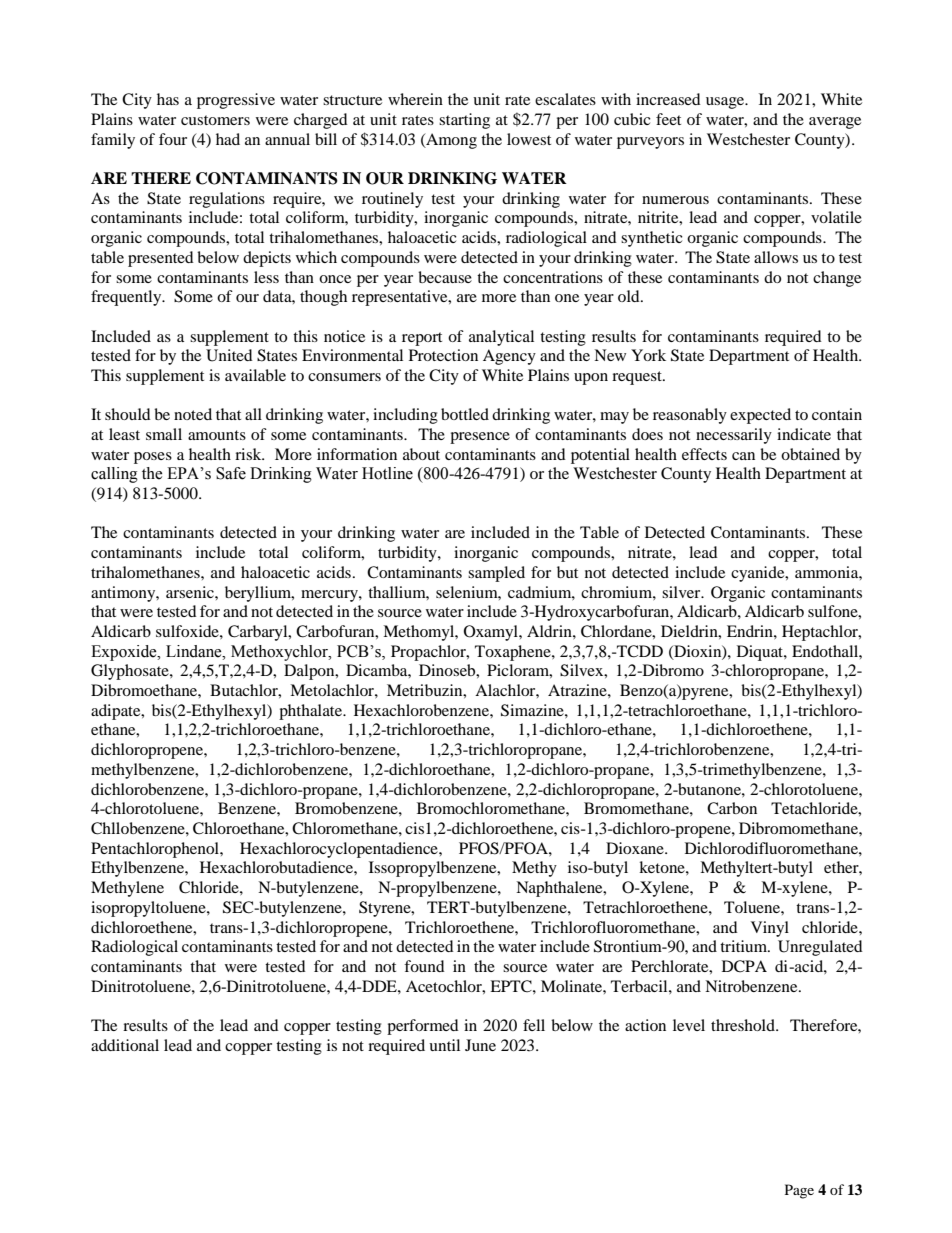 This page has width=952, height=1233. What do you see at coordinates (496, 574) in the page?
I see `sampled` at bounding box center [496, 574].
